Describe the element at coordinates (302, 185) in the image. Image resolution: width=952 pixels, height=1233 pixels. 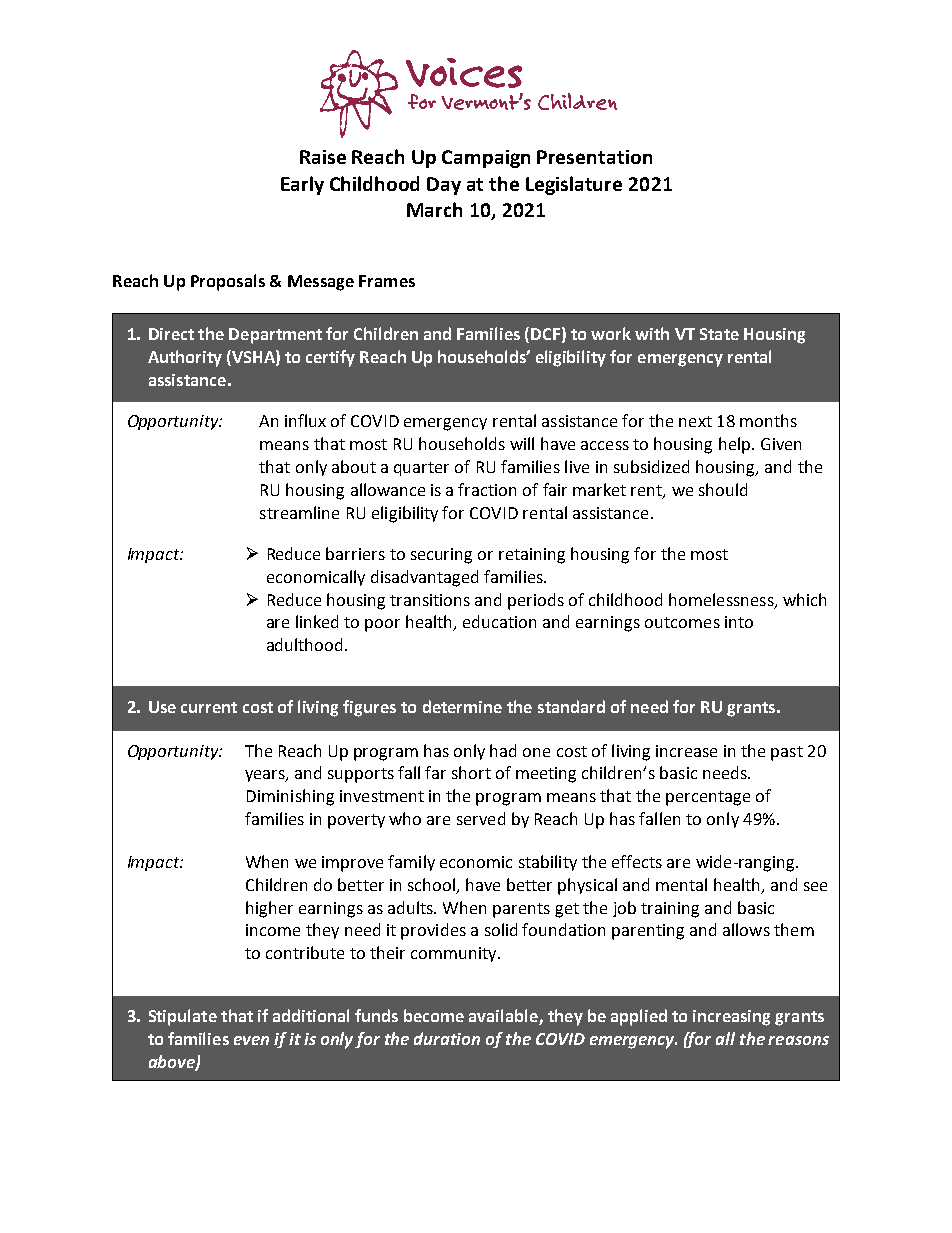
I see `Early` at that location.
